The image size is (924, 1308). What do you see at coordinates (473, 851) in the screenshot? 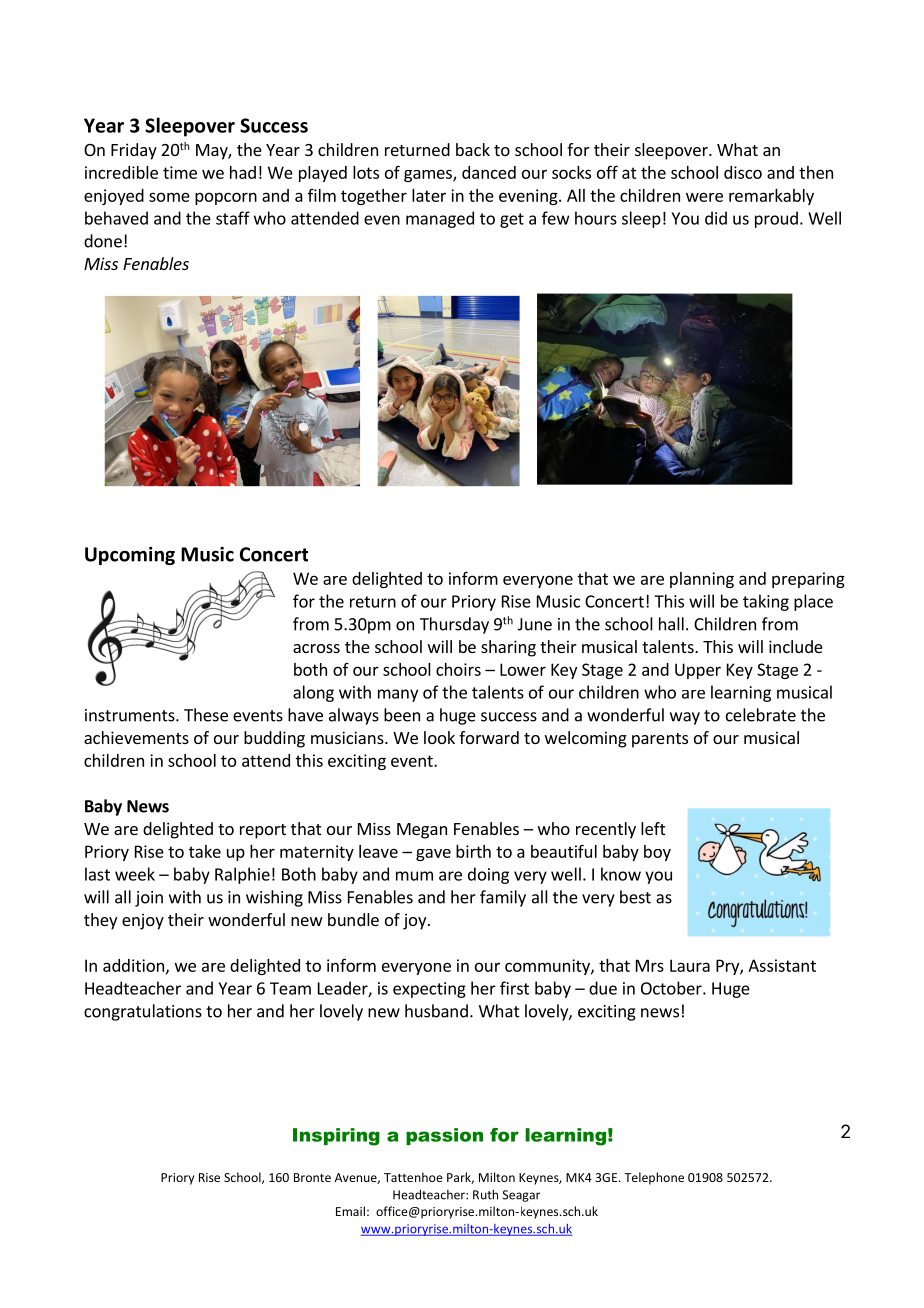
I see `birth` at bounding box center [473, 851].
